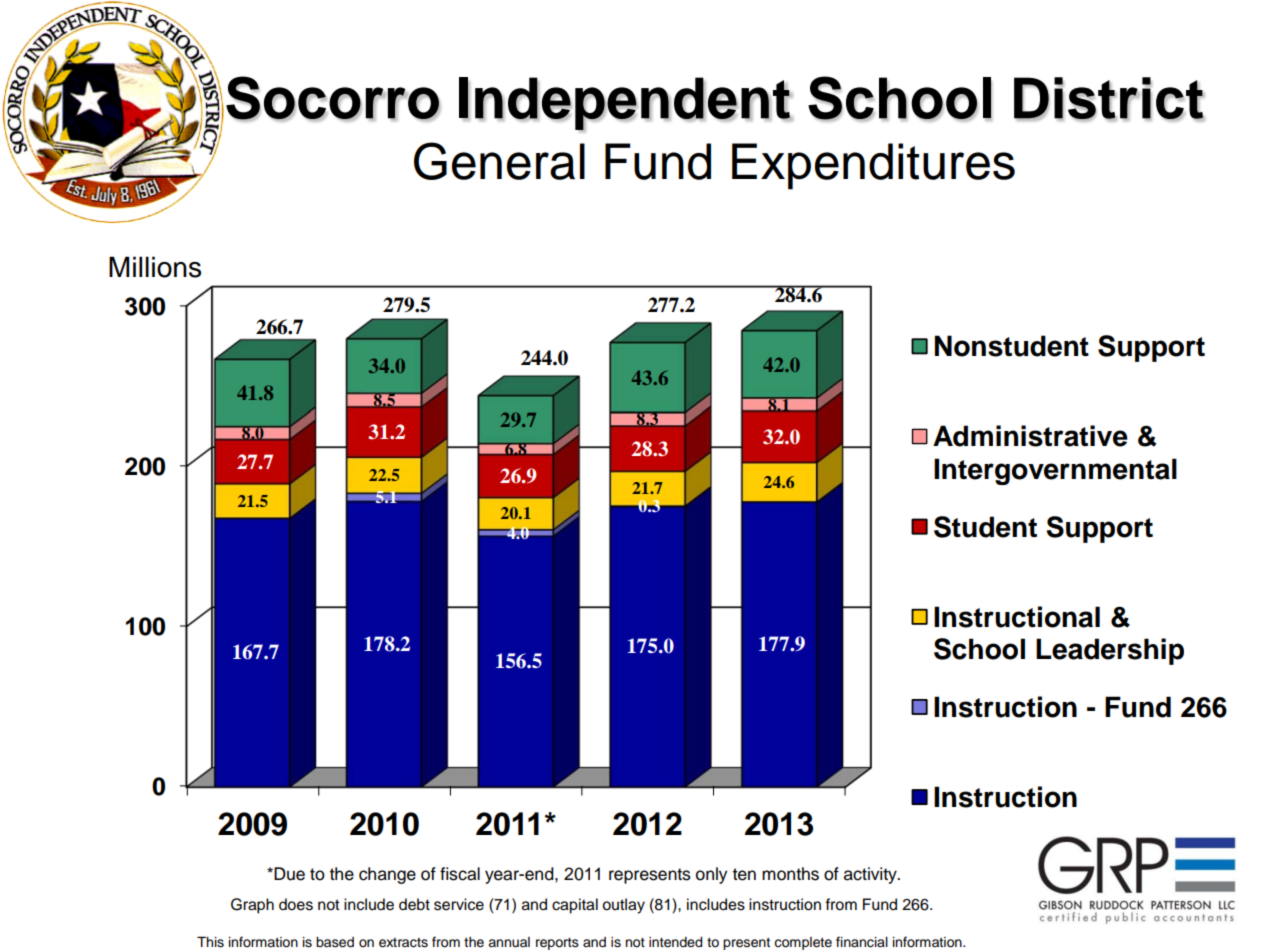  I want to click on months, so click(790, 874).
